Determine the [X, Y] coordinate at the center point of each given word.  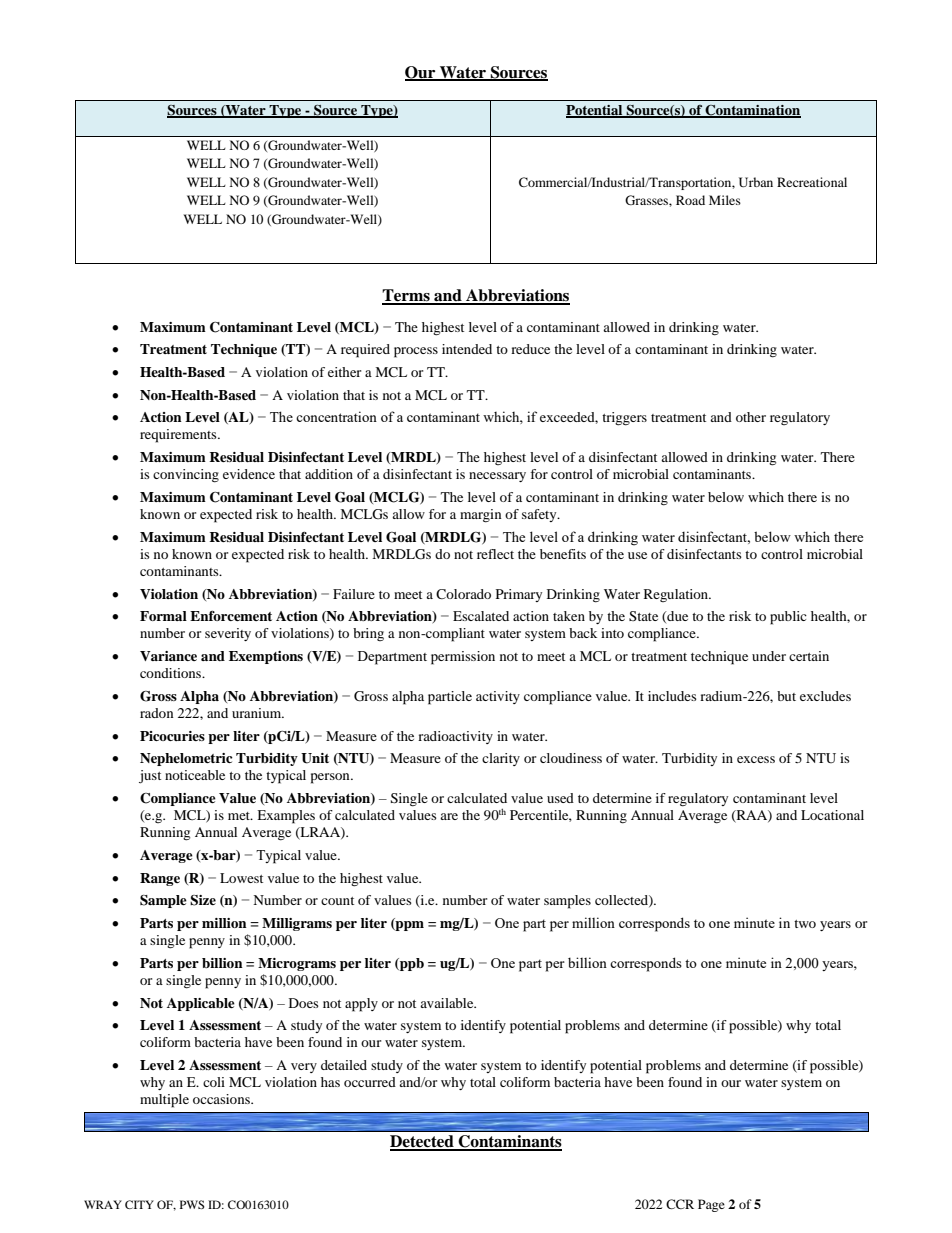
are [449, 816]
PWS [192, 1204]
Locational [832, 815]
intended [467, 349]
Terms [407, 296]
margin [481, 516]
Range [160, 879]
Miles [725, 200]
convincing [186, 476]
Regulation [677, 595]
